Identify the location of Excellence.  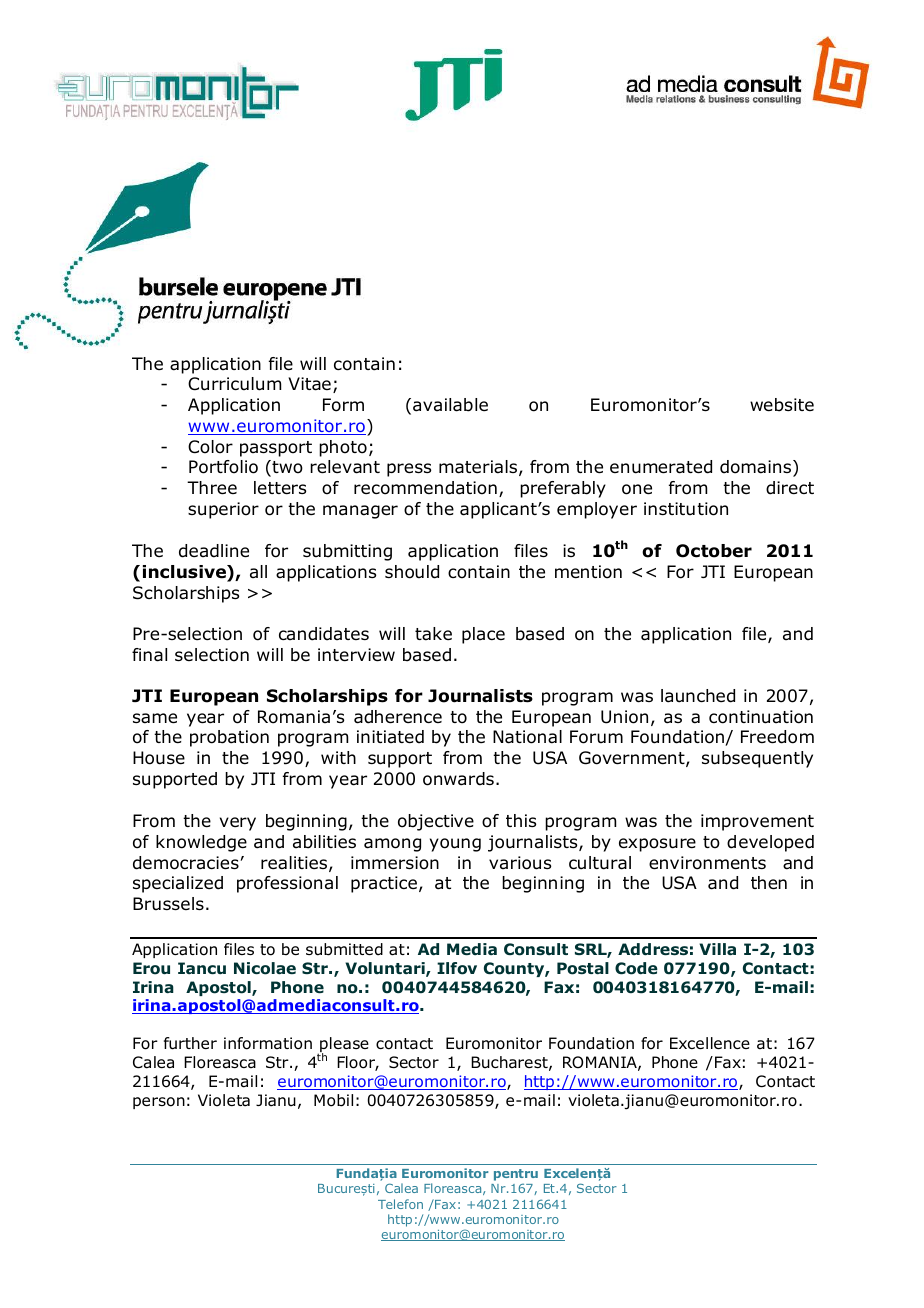
(710, 1043).
